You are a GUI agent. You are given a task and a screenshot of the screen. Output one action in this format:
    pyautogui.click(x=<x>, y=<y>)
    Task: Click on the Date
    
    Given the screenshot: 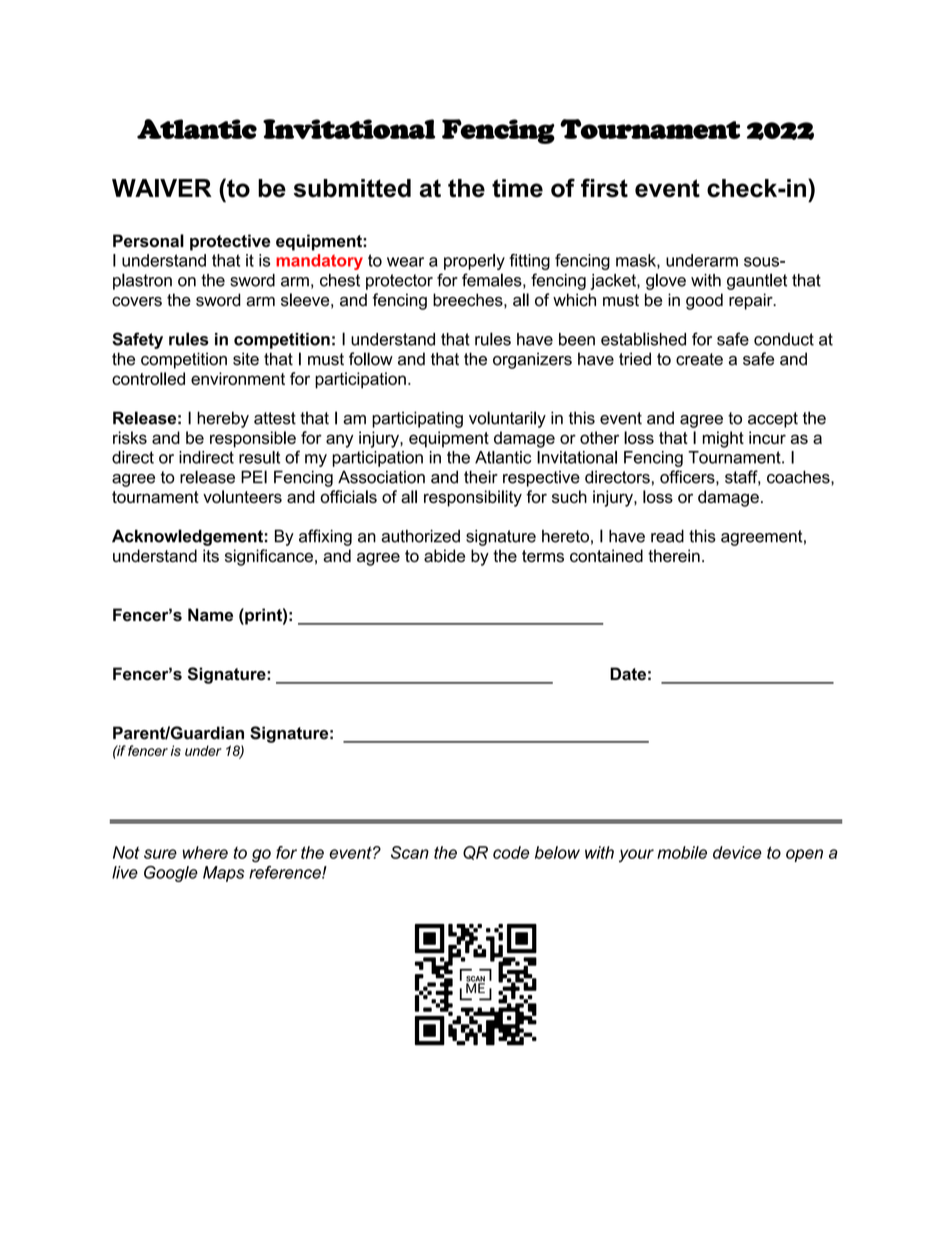 What is the action you would take?
    pyautogui.click(x=628, y=674)
